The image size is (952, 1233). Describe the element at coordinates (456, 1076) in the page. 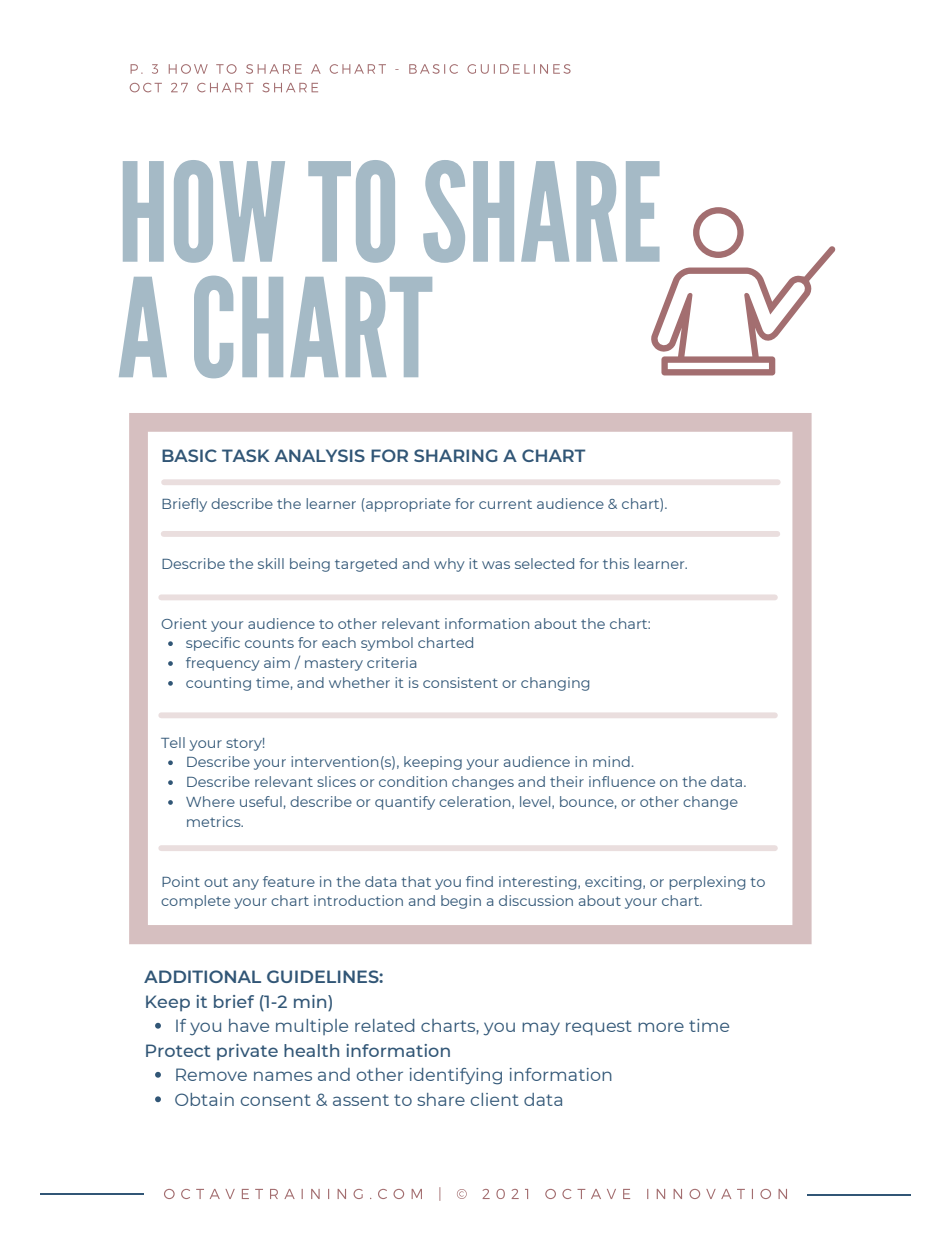

I see `identifying` at that location.
